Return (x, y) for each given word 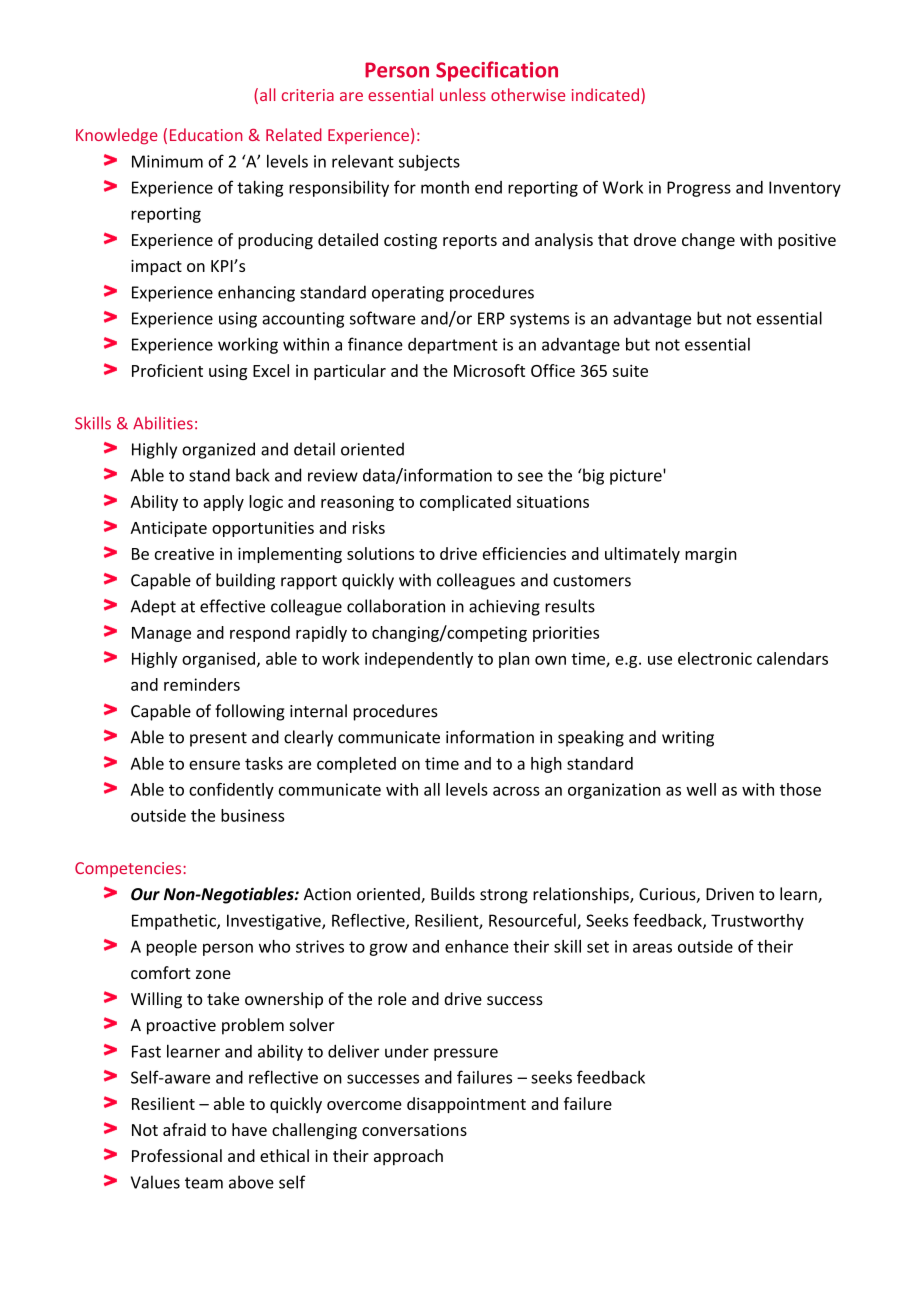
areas (652, 948)
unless (463, 94)
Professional (177, 1155)
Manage (161, 634)
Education (206, 134)
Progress (699, 189)
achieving (504, 607)
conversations (414, 1130)
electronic (715, 658)
